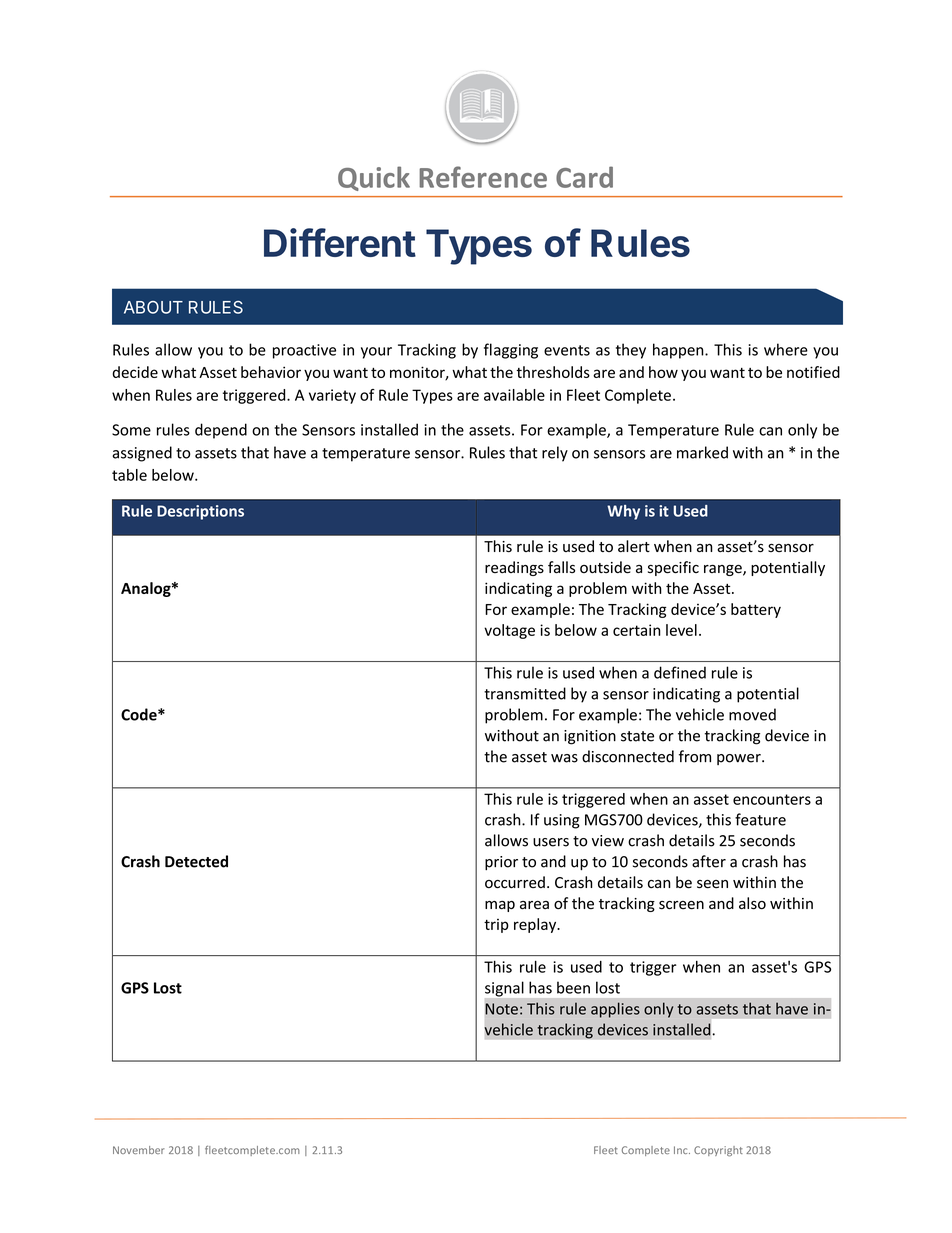 Image resolution: width=952 pixels, height=1233 pixels. Describe the element at coordinates (196, 861) in the screenshot. I see `Detected` at that location.
